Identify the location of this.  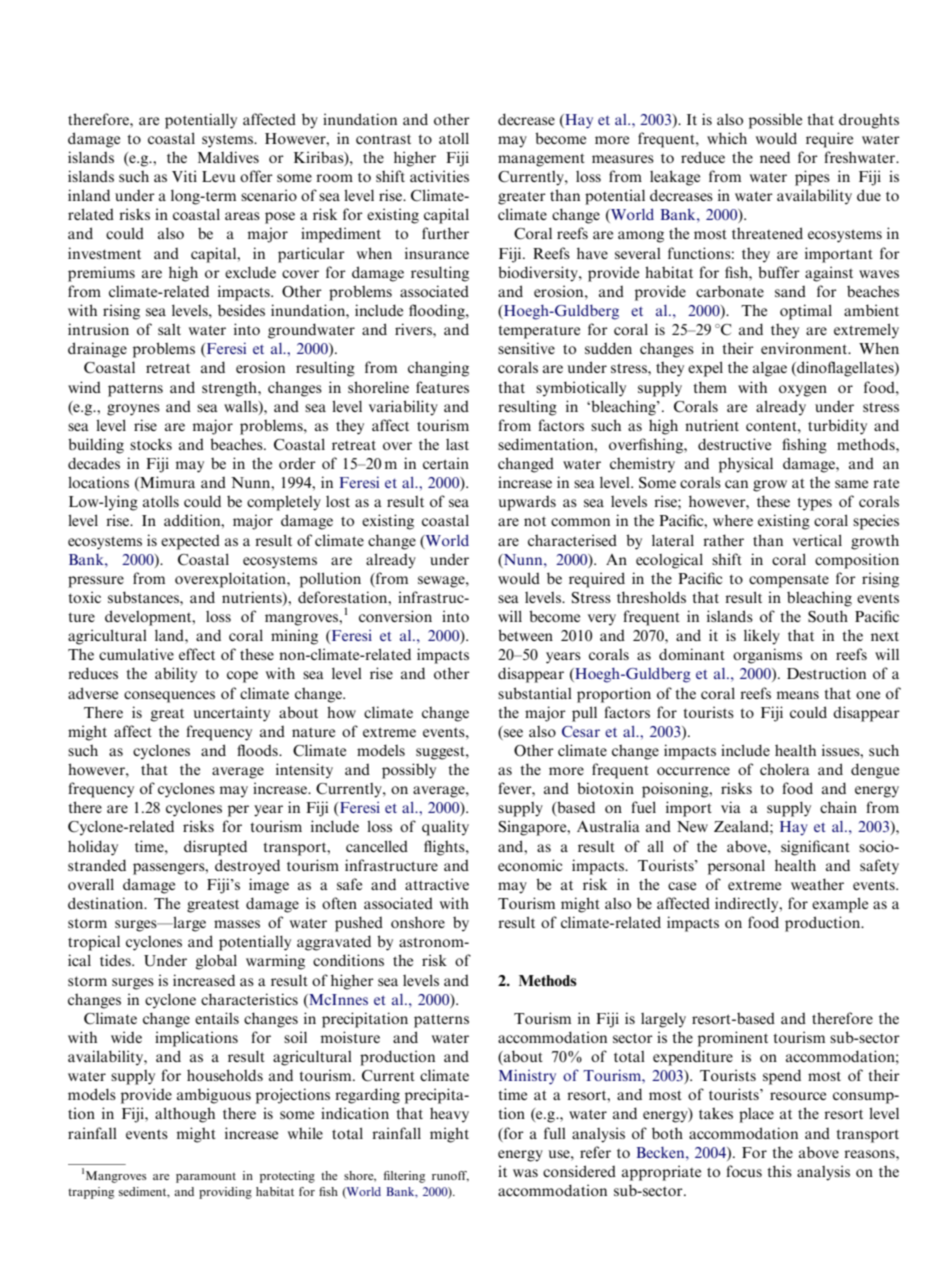
(779, 1171).
